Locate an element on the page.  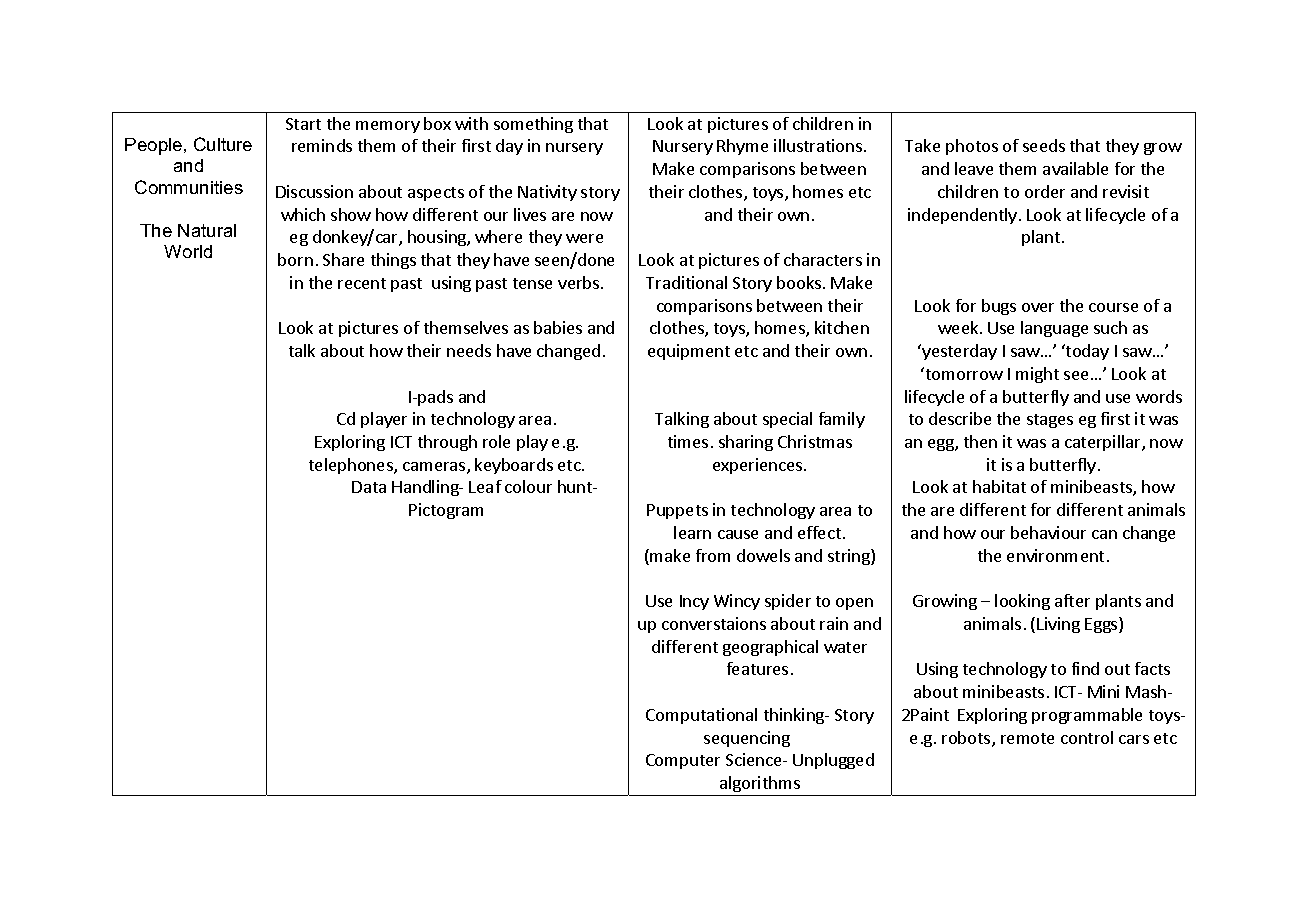
sequencing is located at coordinates (747, 739).
